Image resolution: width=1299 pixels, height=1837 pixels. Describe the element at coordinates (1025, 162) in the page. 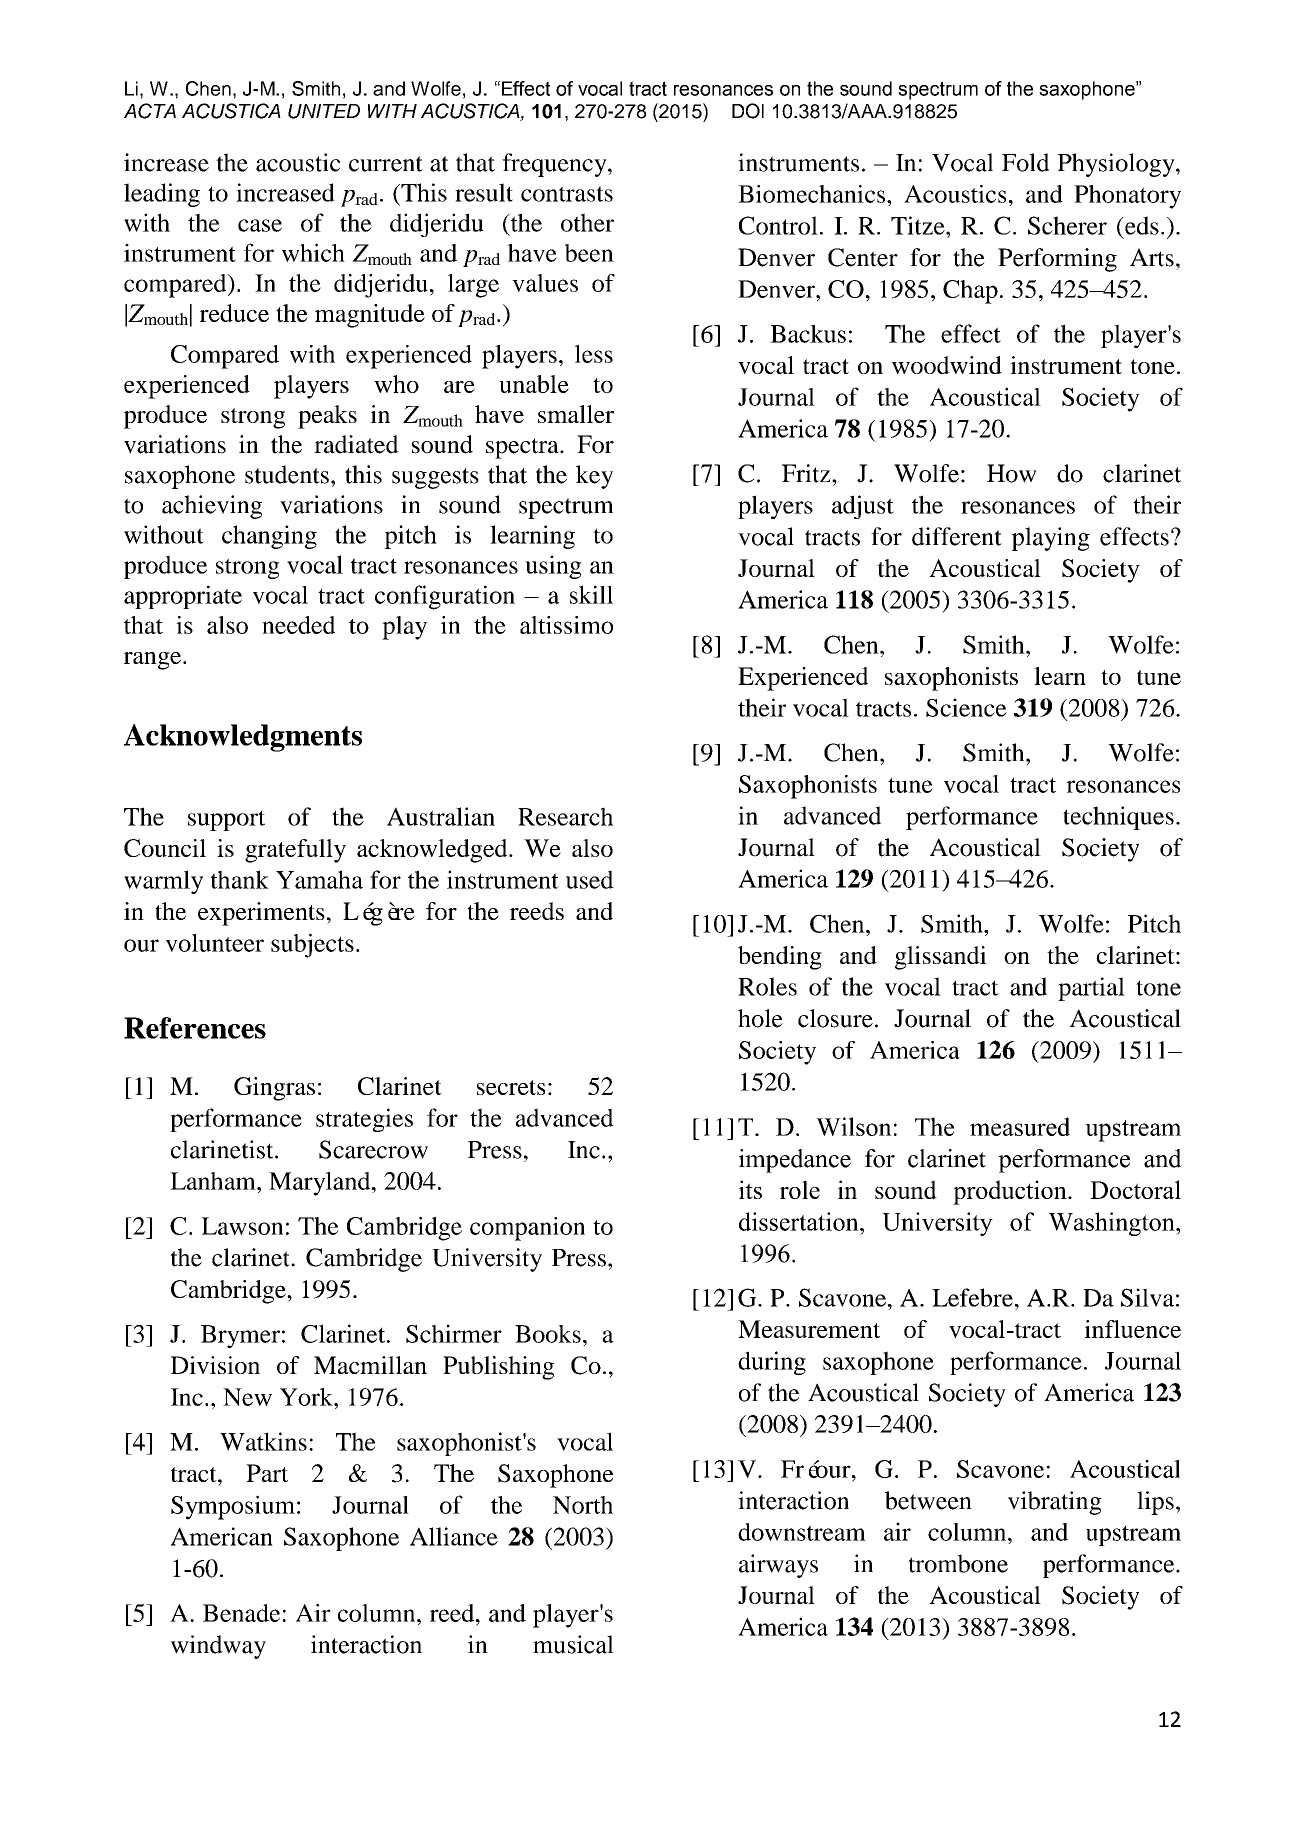

I see `Fold` at that location.
